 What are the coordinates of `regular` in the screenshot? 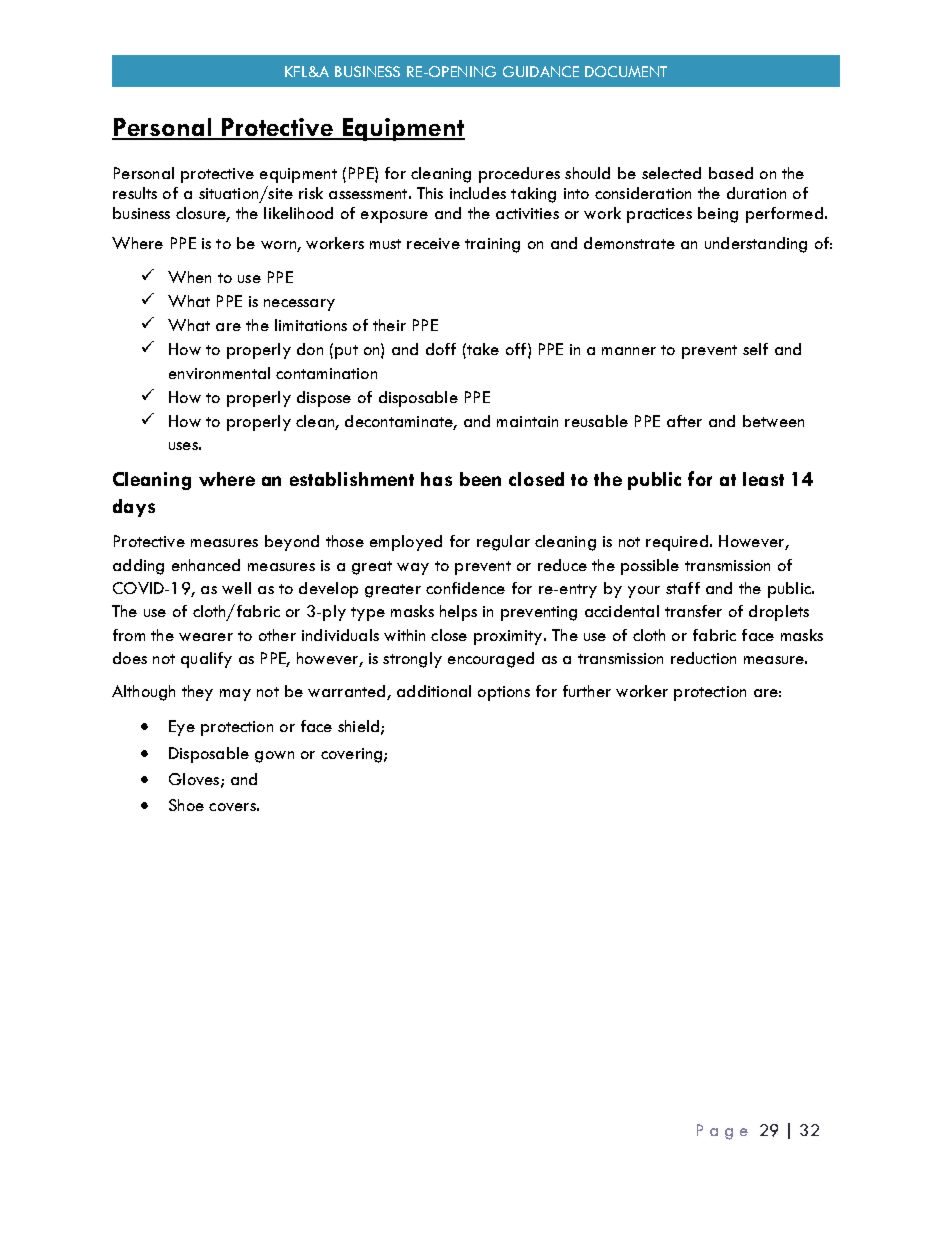 It's located at (503, 543).
